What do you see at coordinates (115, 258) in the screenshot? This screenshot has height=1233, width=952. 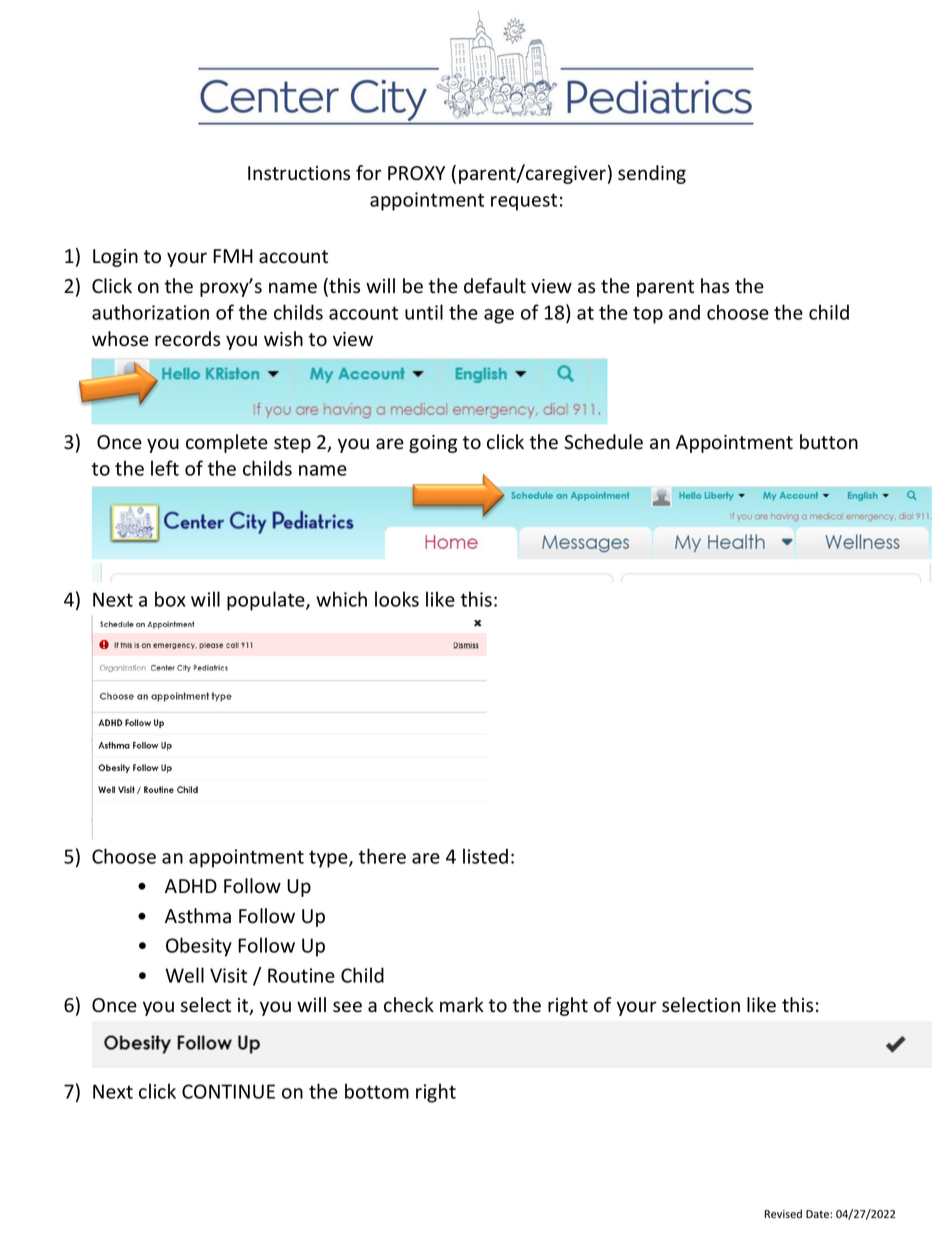 I see `Login` at bounding box center [115, 258].
